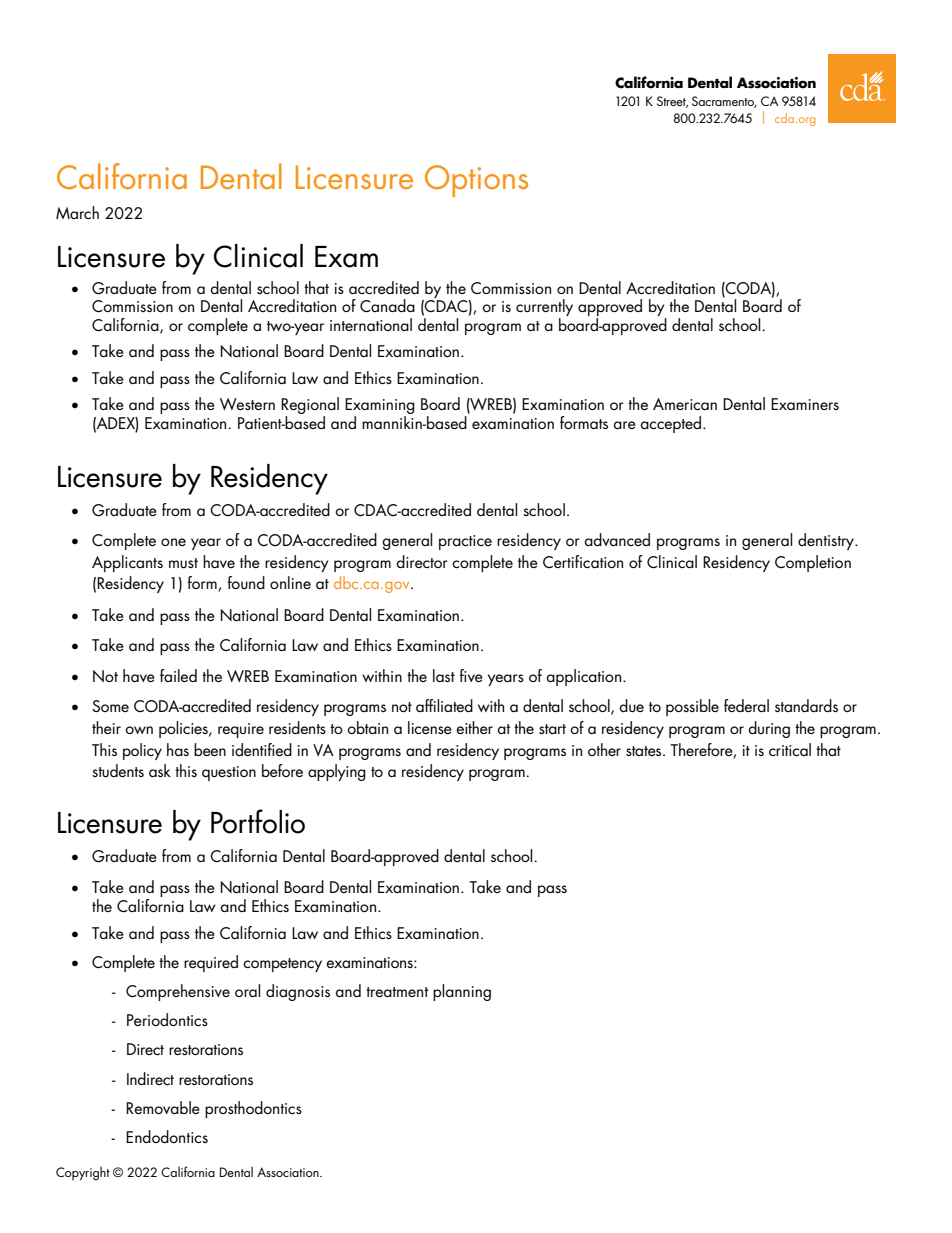 This image has height=1233, width=952. I want to click on Options, so click(476, 181).
